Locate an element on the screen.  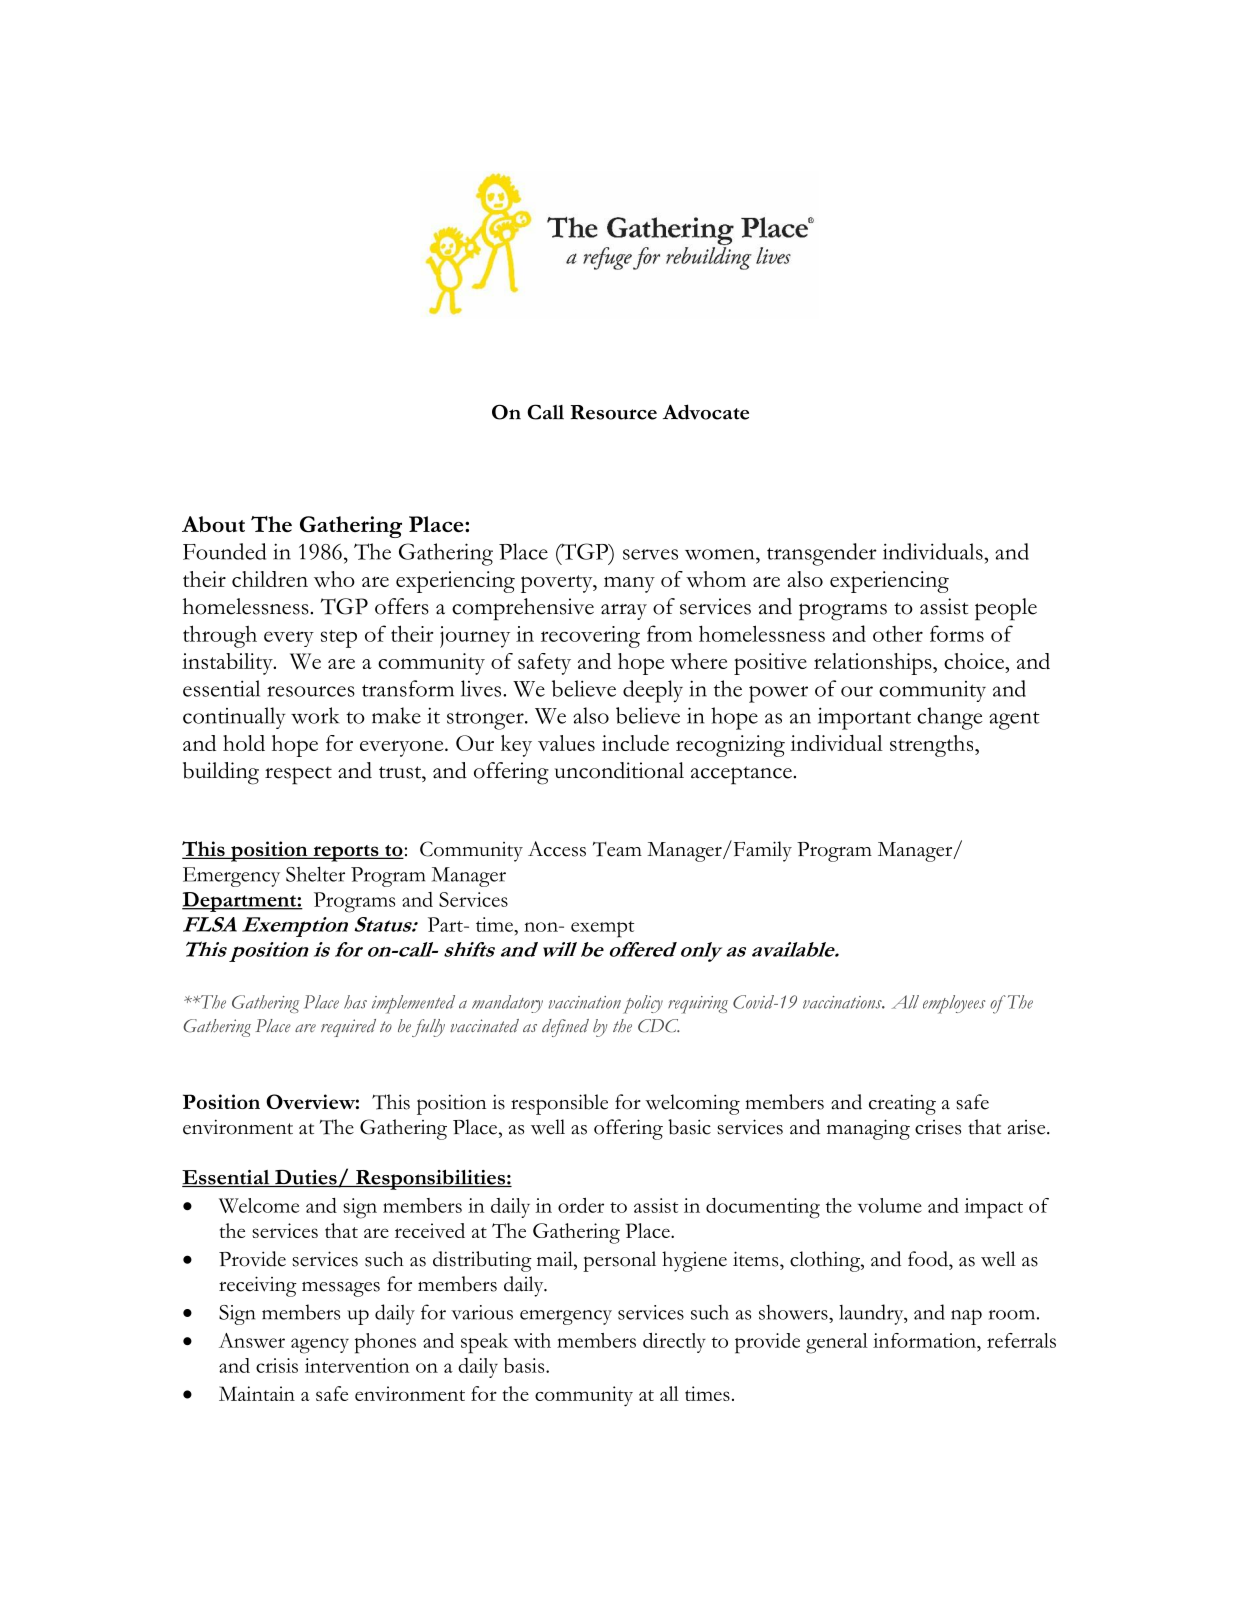
About is located at coordinates (213, 524).
